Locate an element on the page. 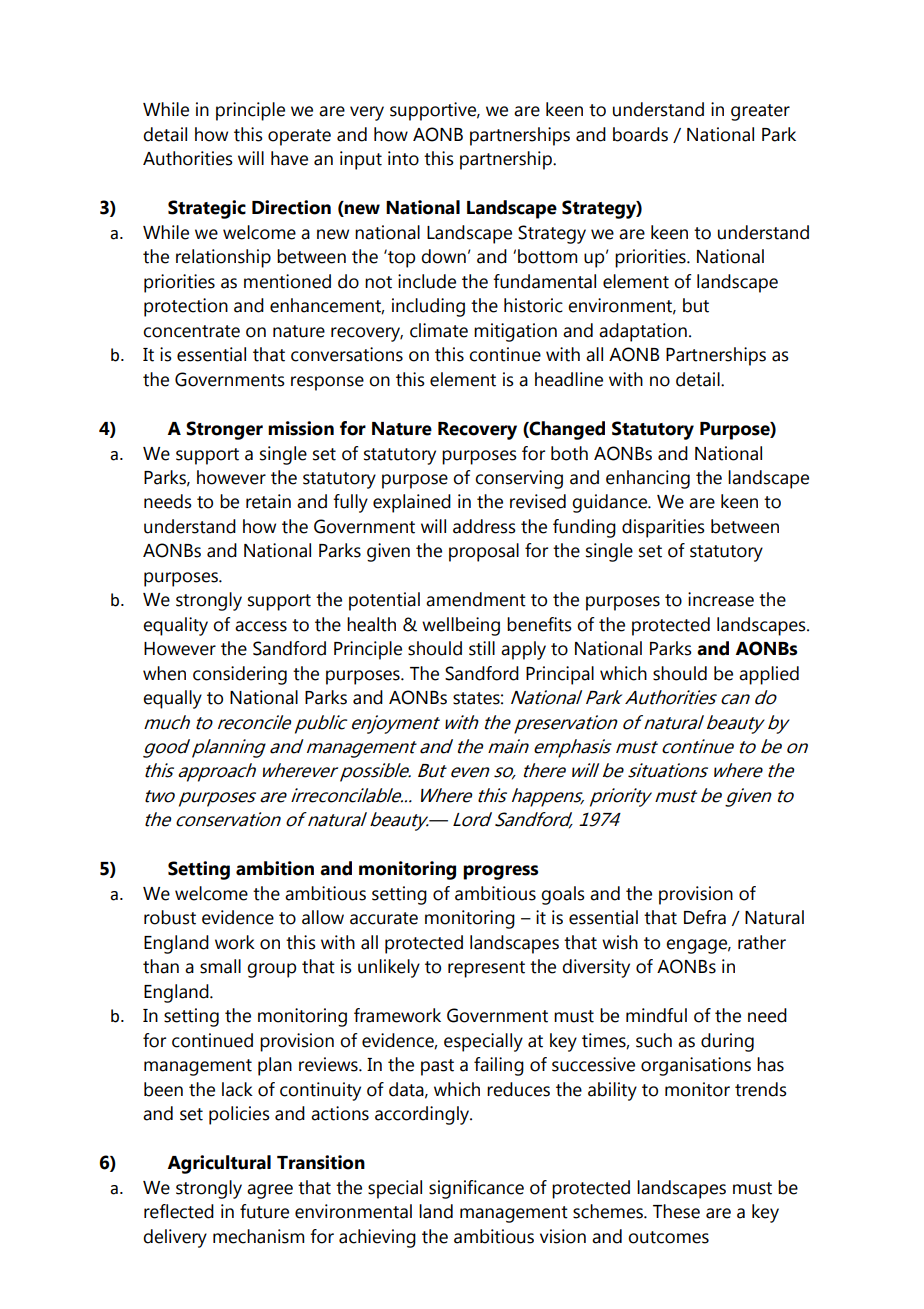  small is located at coordinates (220, 966).
